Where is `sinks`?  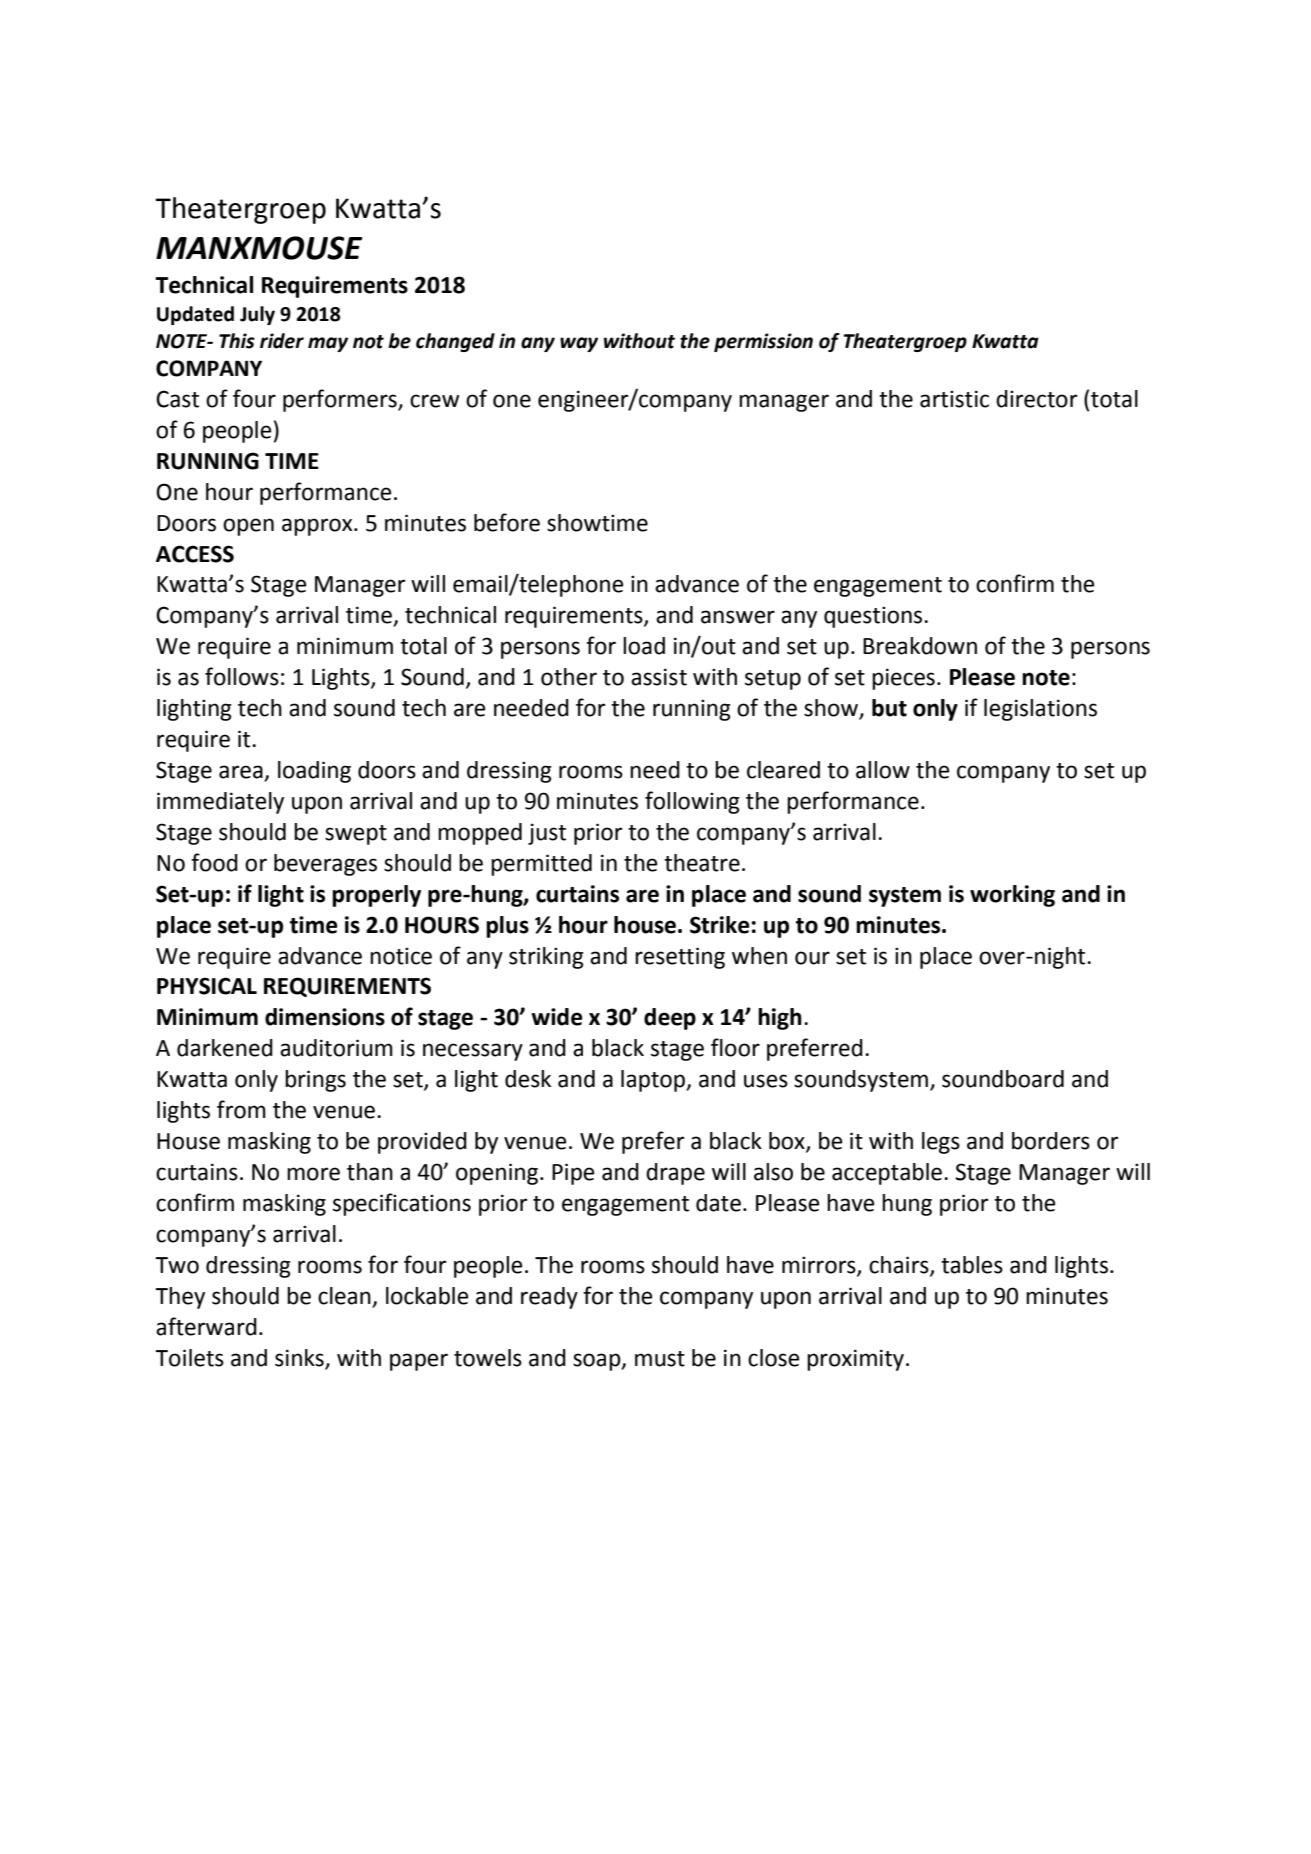
sinks is located at coordinates (299, 1358).
